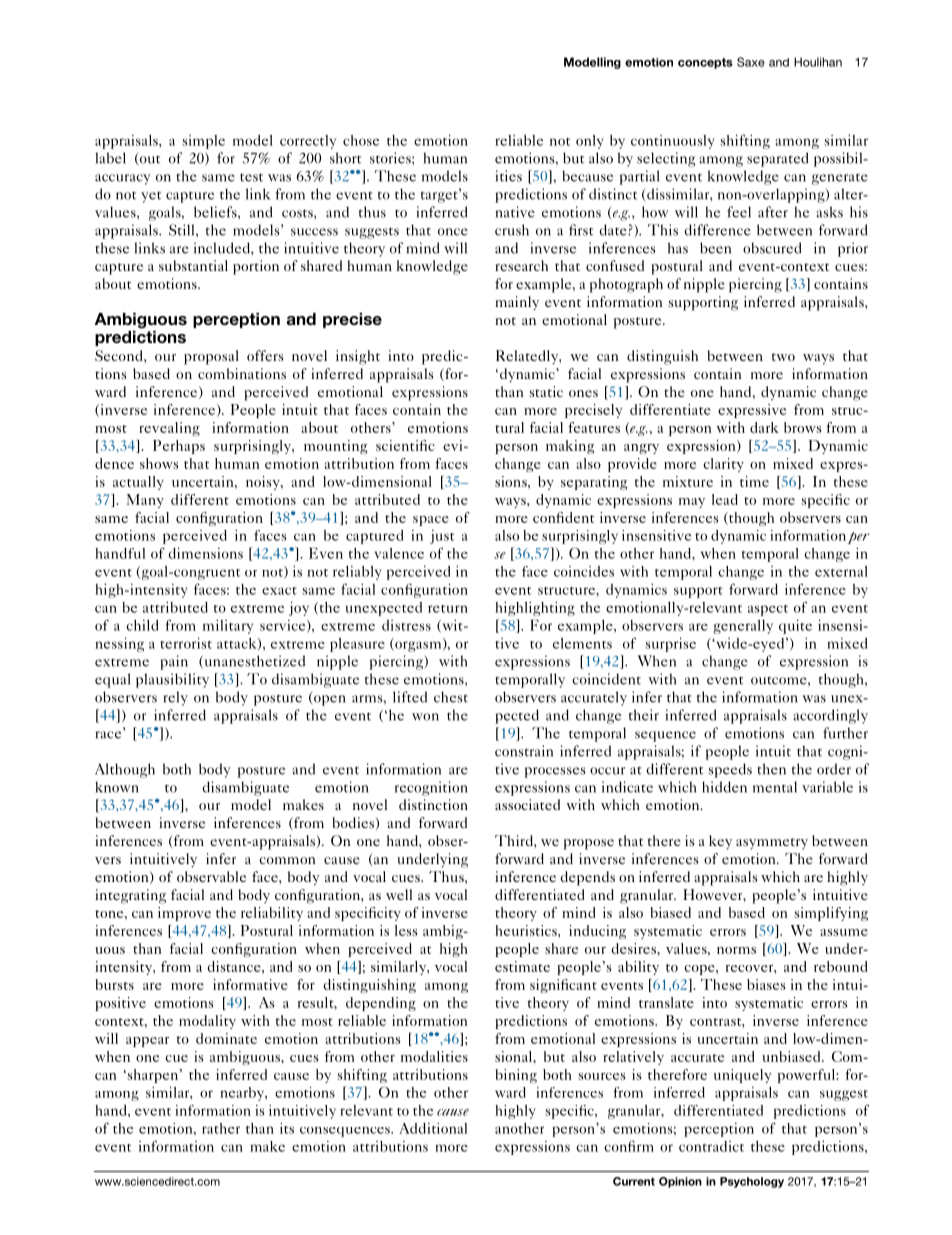 The height and width of the screenshot is (1235, 952). What do you see at coordinates (203, 142) in the screenshot?
I see `simple` at bounding box center [203, 142].
